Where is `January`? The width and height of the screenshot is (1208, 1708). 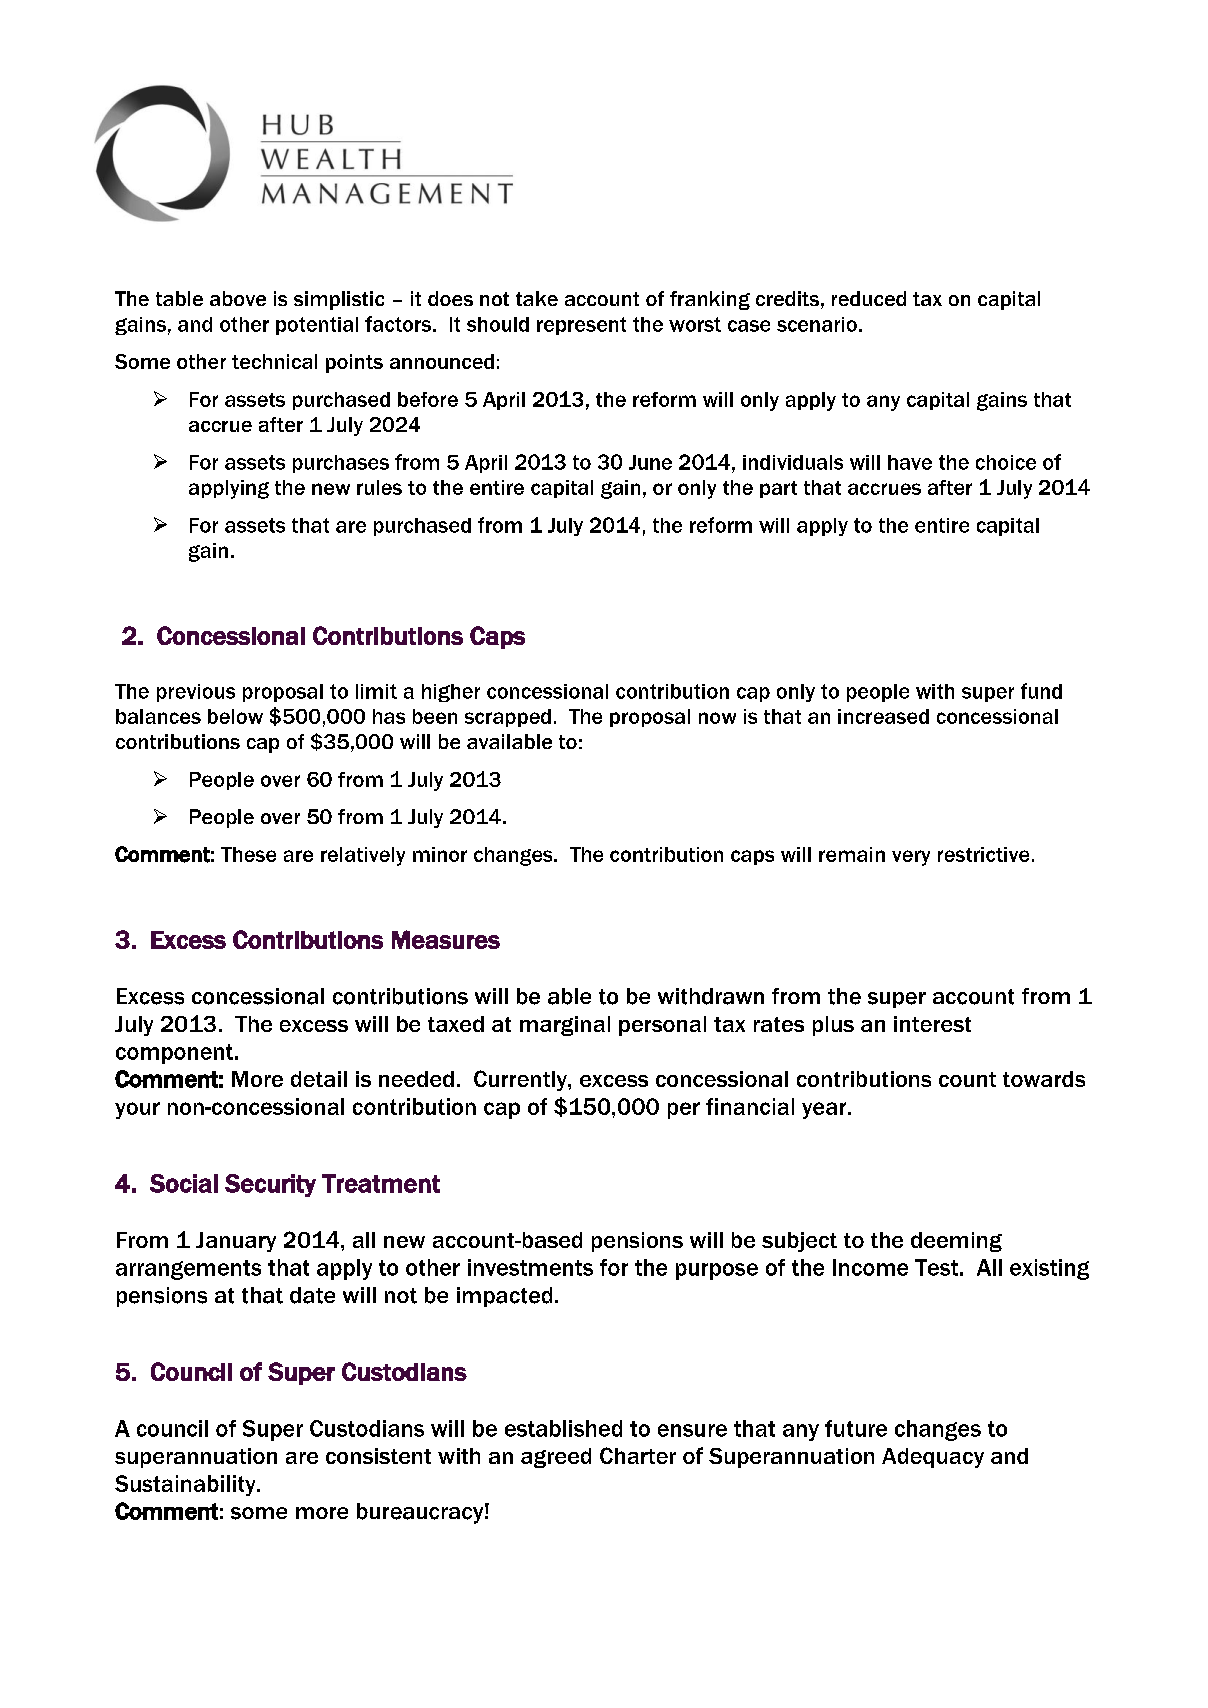
January is located at coordinates (236, 1242).
